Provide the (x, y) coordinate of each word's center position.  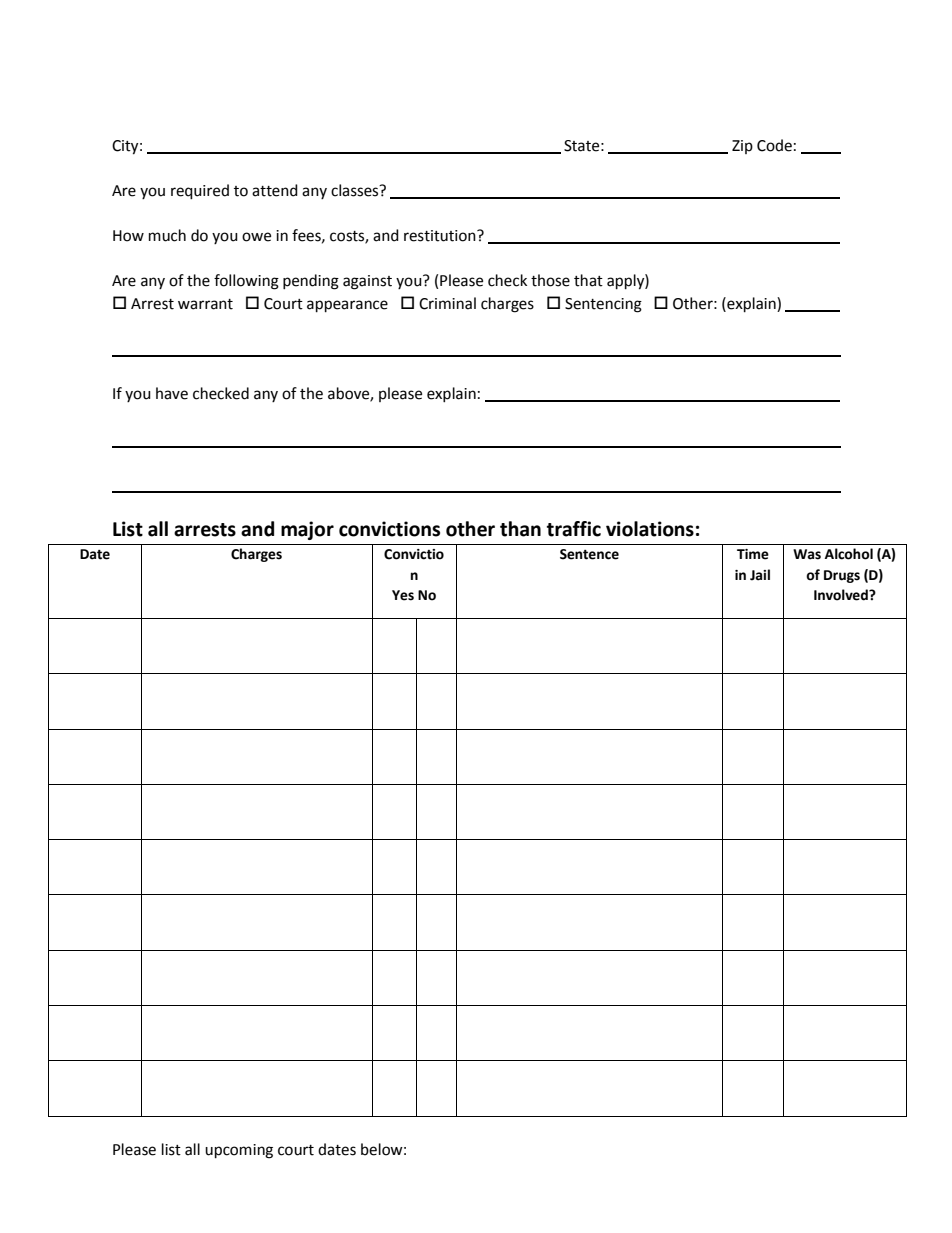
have (172, 393)
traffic (574, 529)
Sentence (589, 554)
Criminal (447, 303)
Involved (842, 595)
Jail (760, 575)
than (520, 529)
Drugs (842, 576)
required (200, 192)
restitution (441, 236)
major (307, 530)
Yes (403, 595)
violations (650, 529)
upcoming (239, 1151)
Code (774, 145)
